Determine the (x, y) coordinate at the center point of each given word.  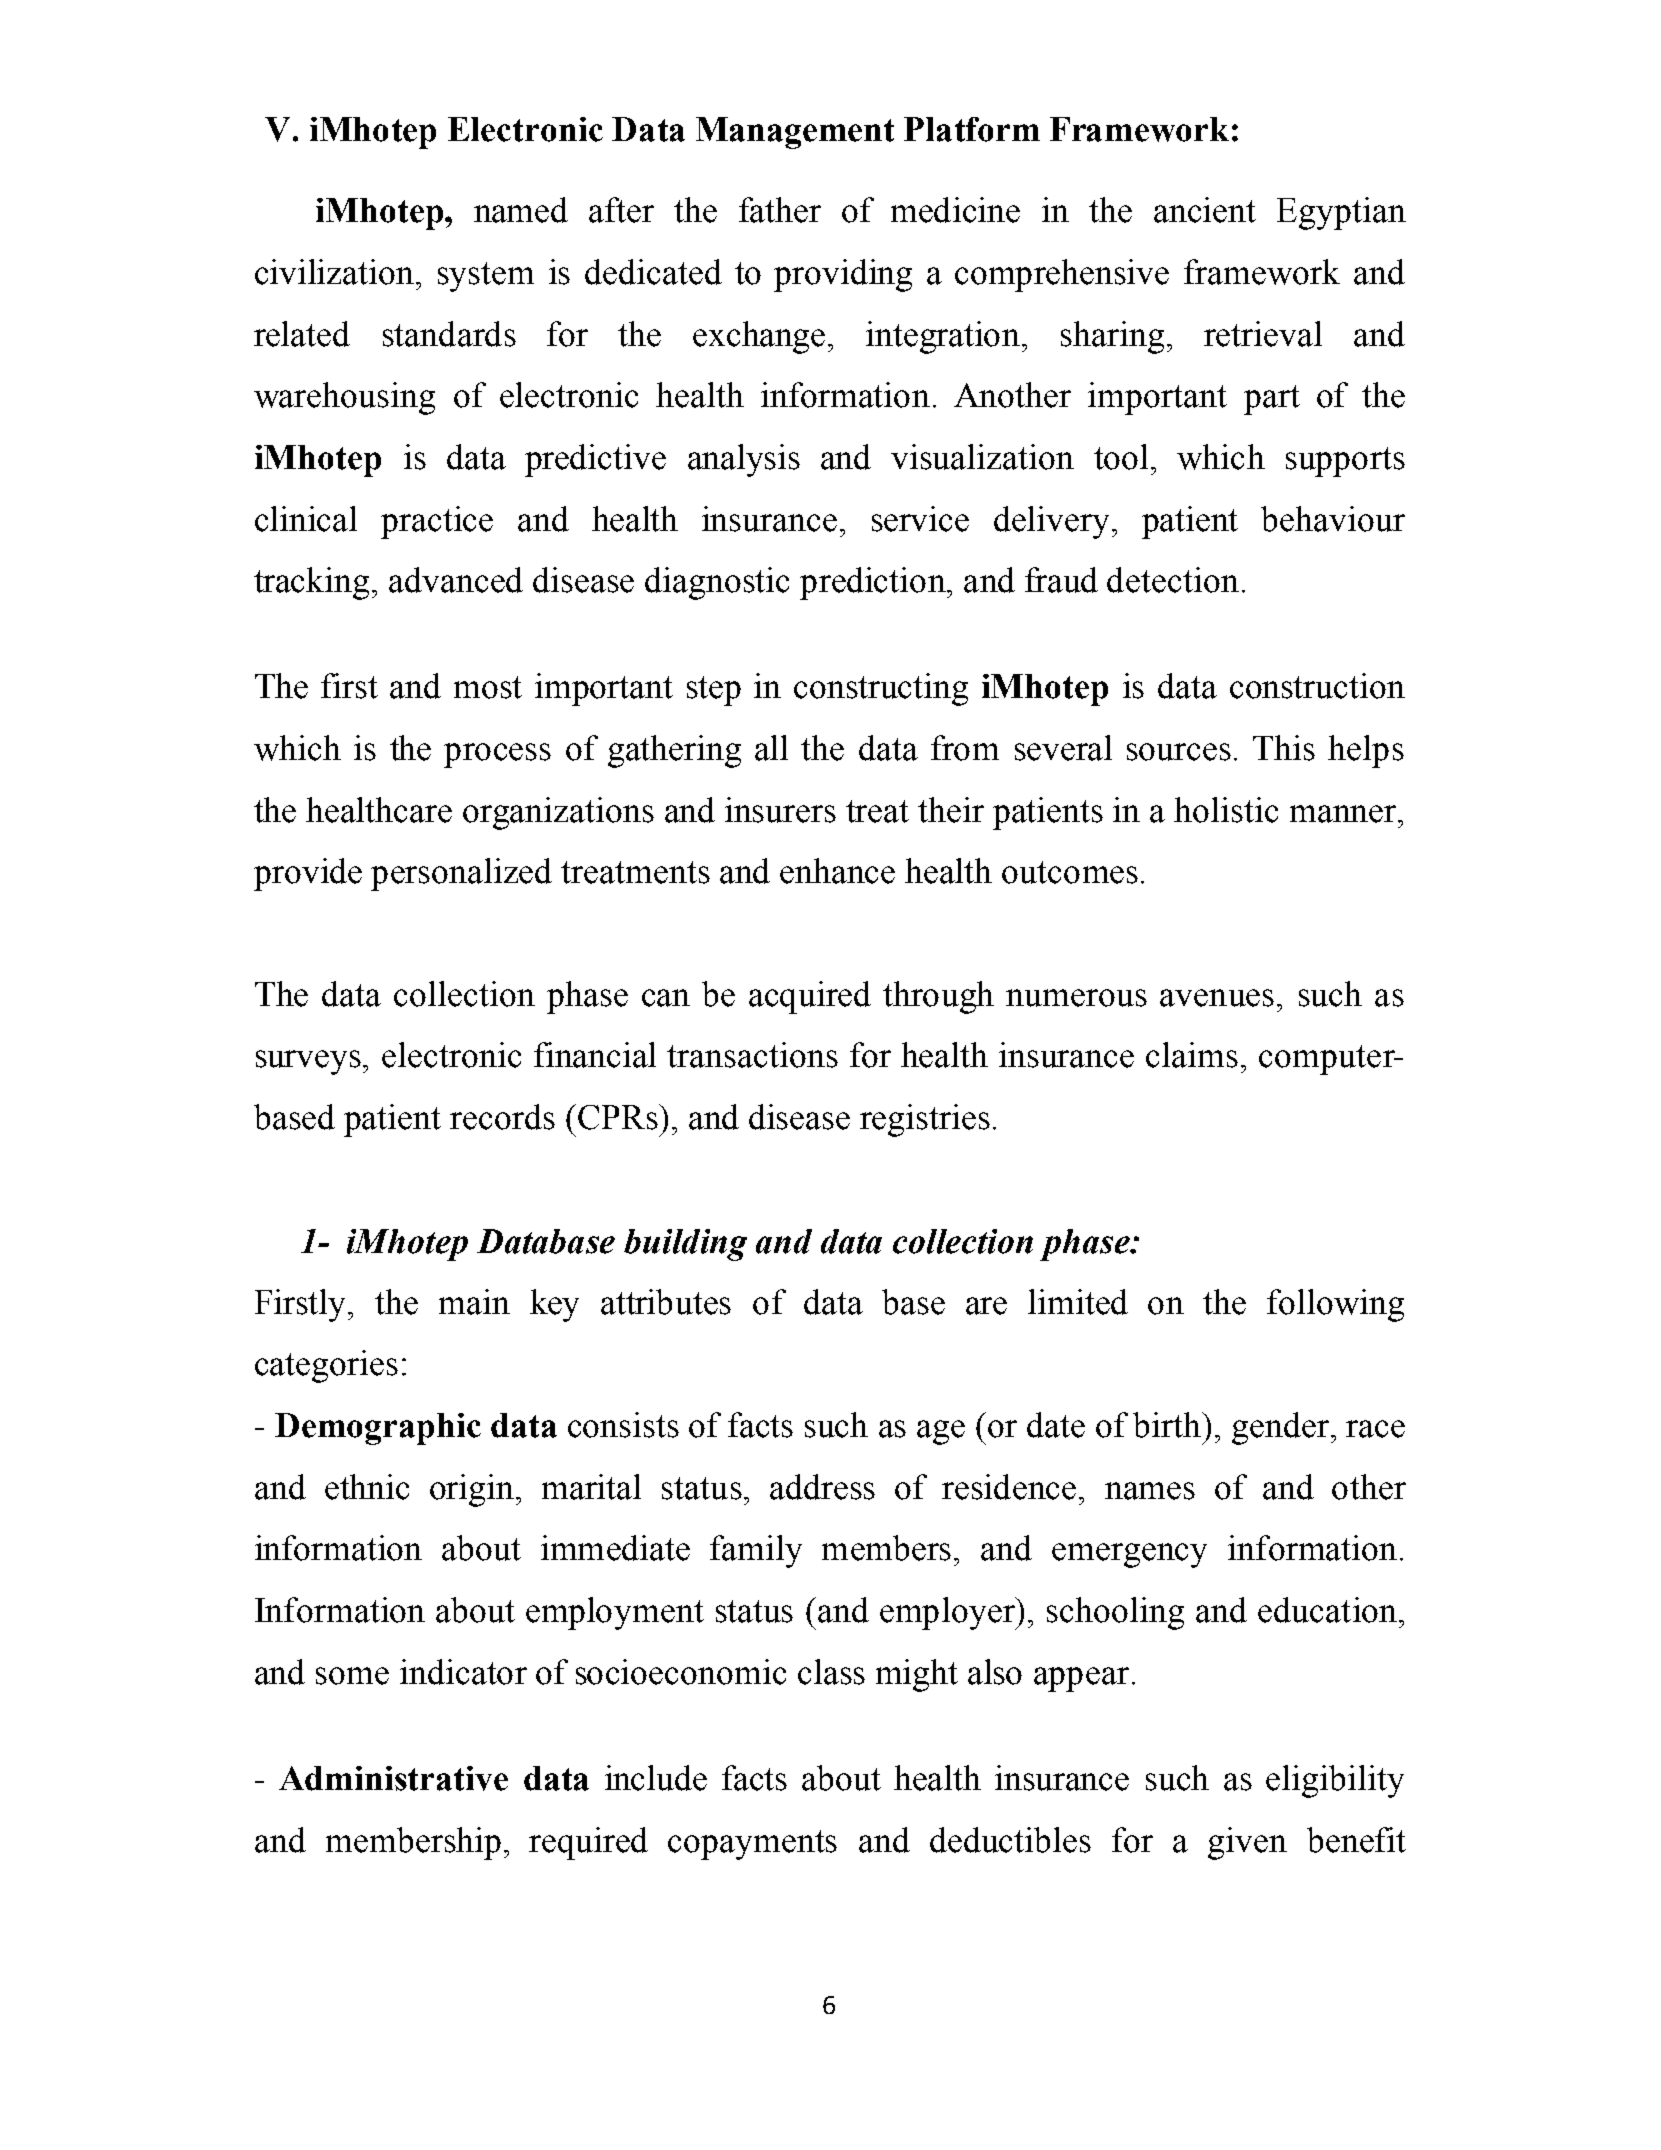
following (1335, 1305)
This (1284, 748)
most (488, 687)
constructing (881, 689)
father (780, 210)
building (685, 1245)
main (474, 1302)
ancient (1205, 210)
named (521, 210)
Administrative (393, 1778)
